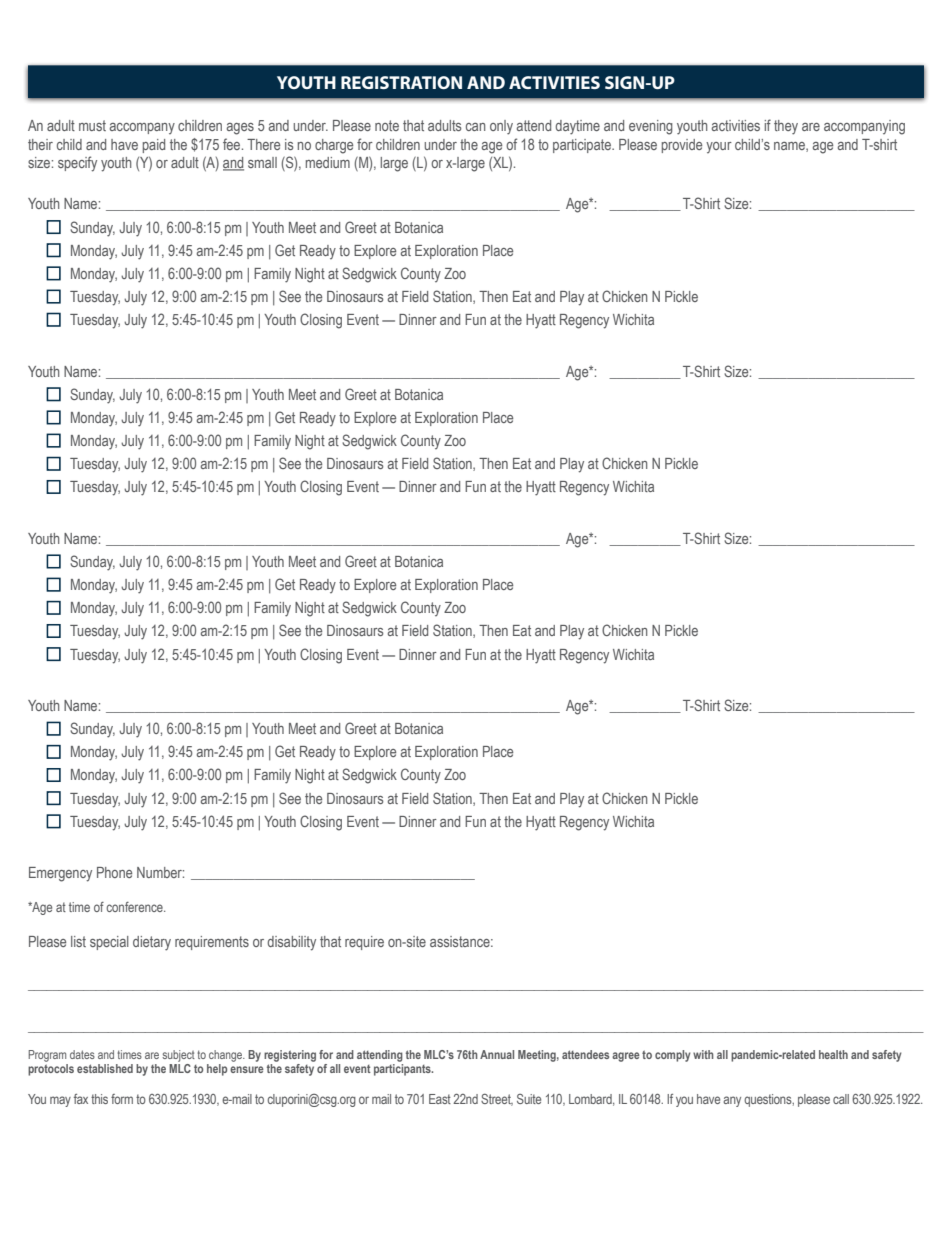 The image size is (952, 1233). Describe the element at coordinates (105, 1068) in the screenshot. I see `established` at that location.
